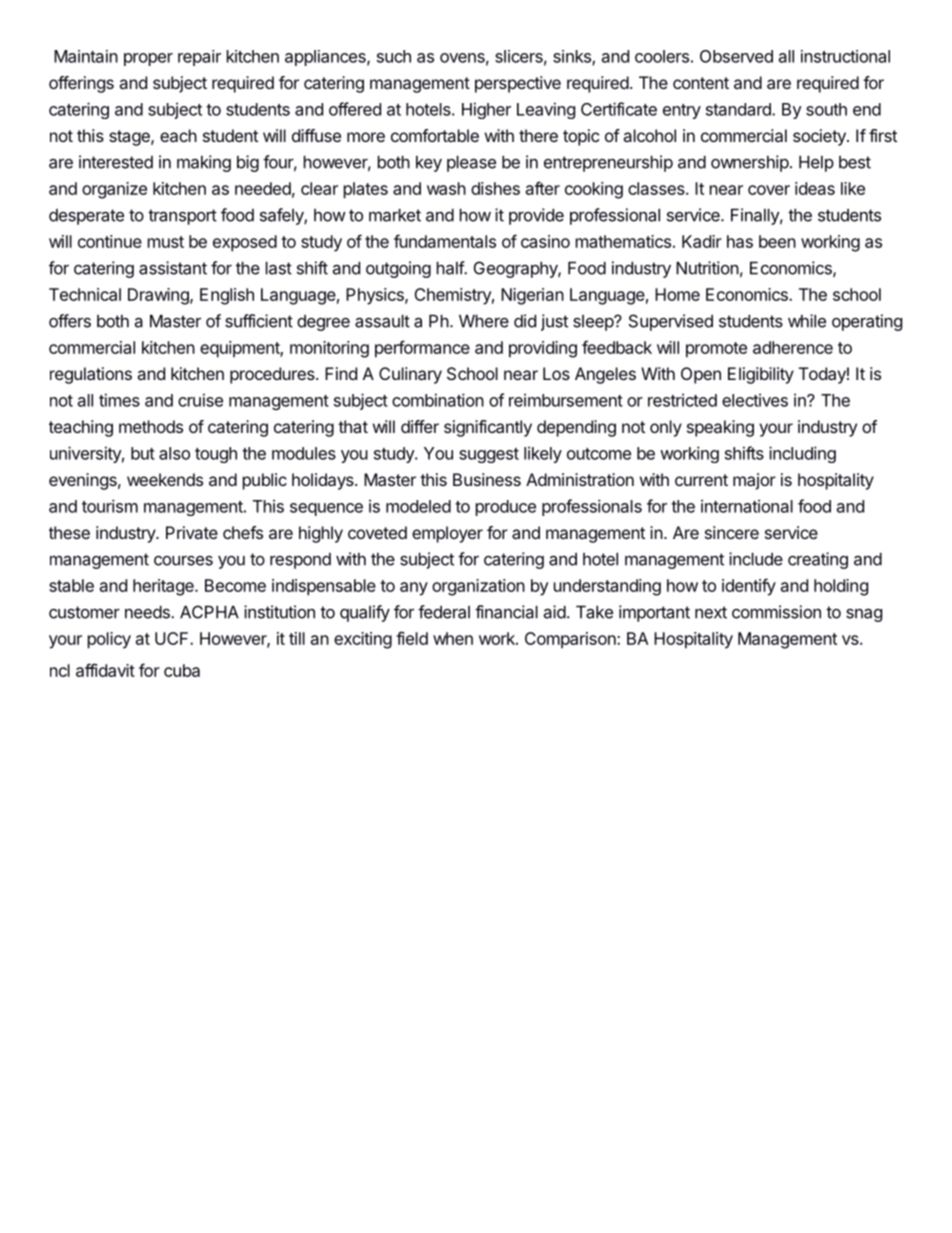 The image size is (952, 1233). I want to click on Observed, so click(736, 56).
